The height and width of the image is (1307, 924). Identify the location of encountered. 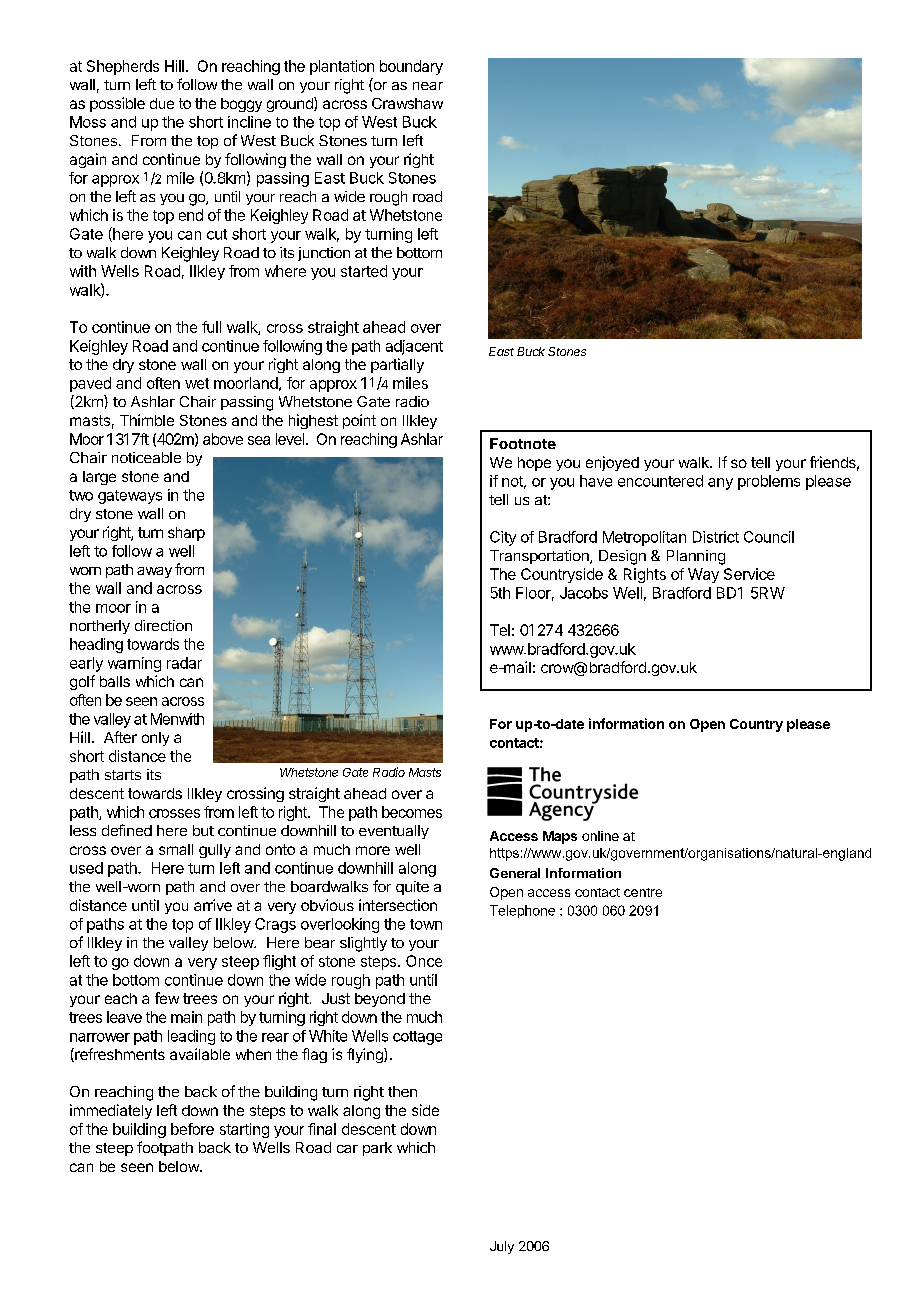
(660, 481).
